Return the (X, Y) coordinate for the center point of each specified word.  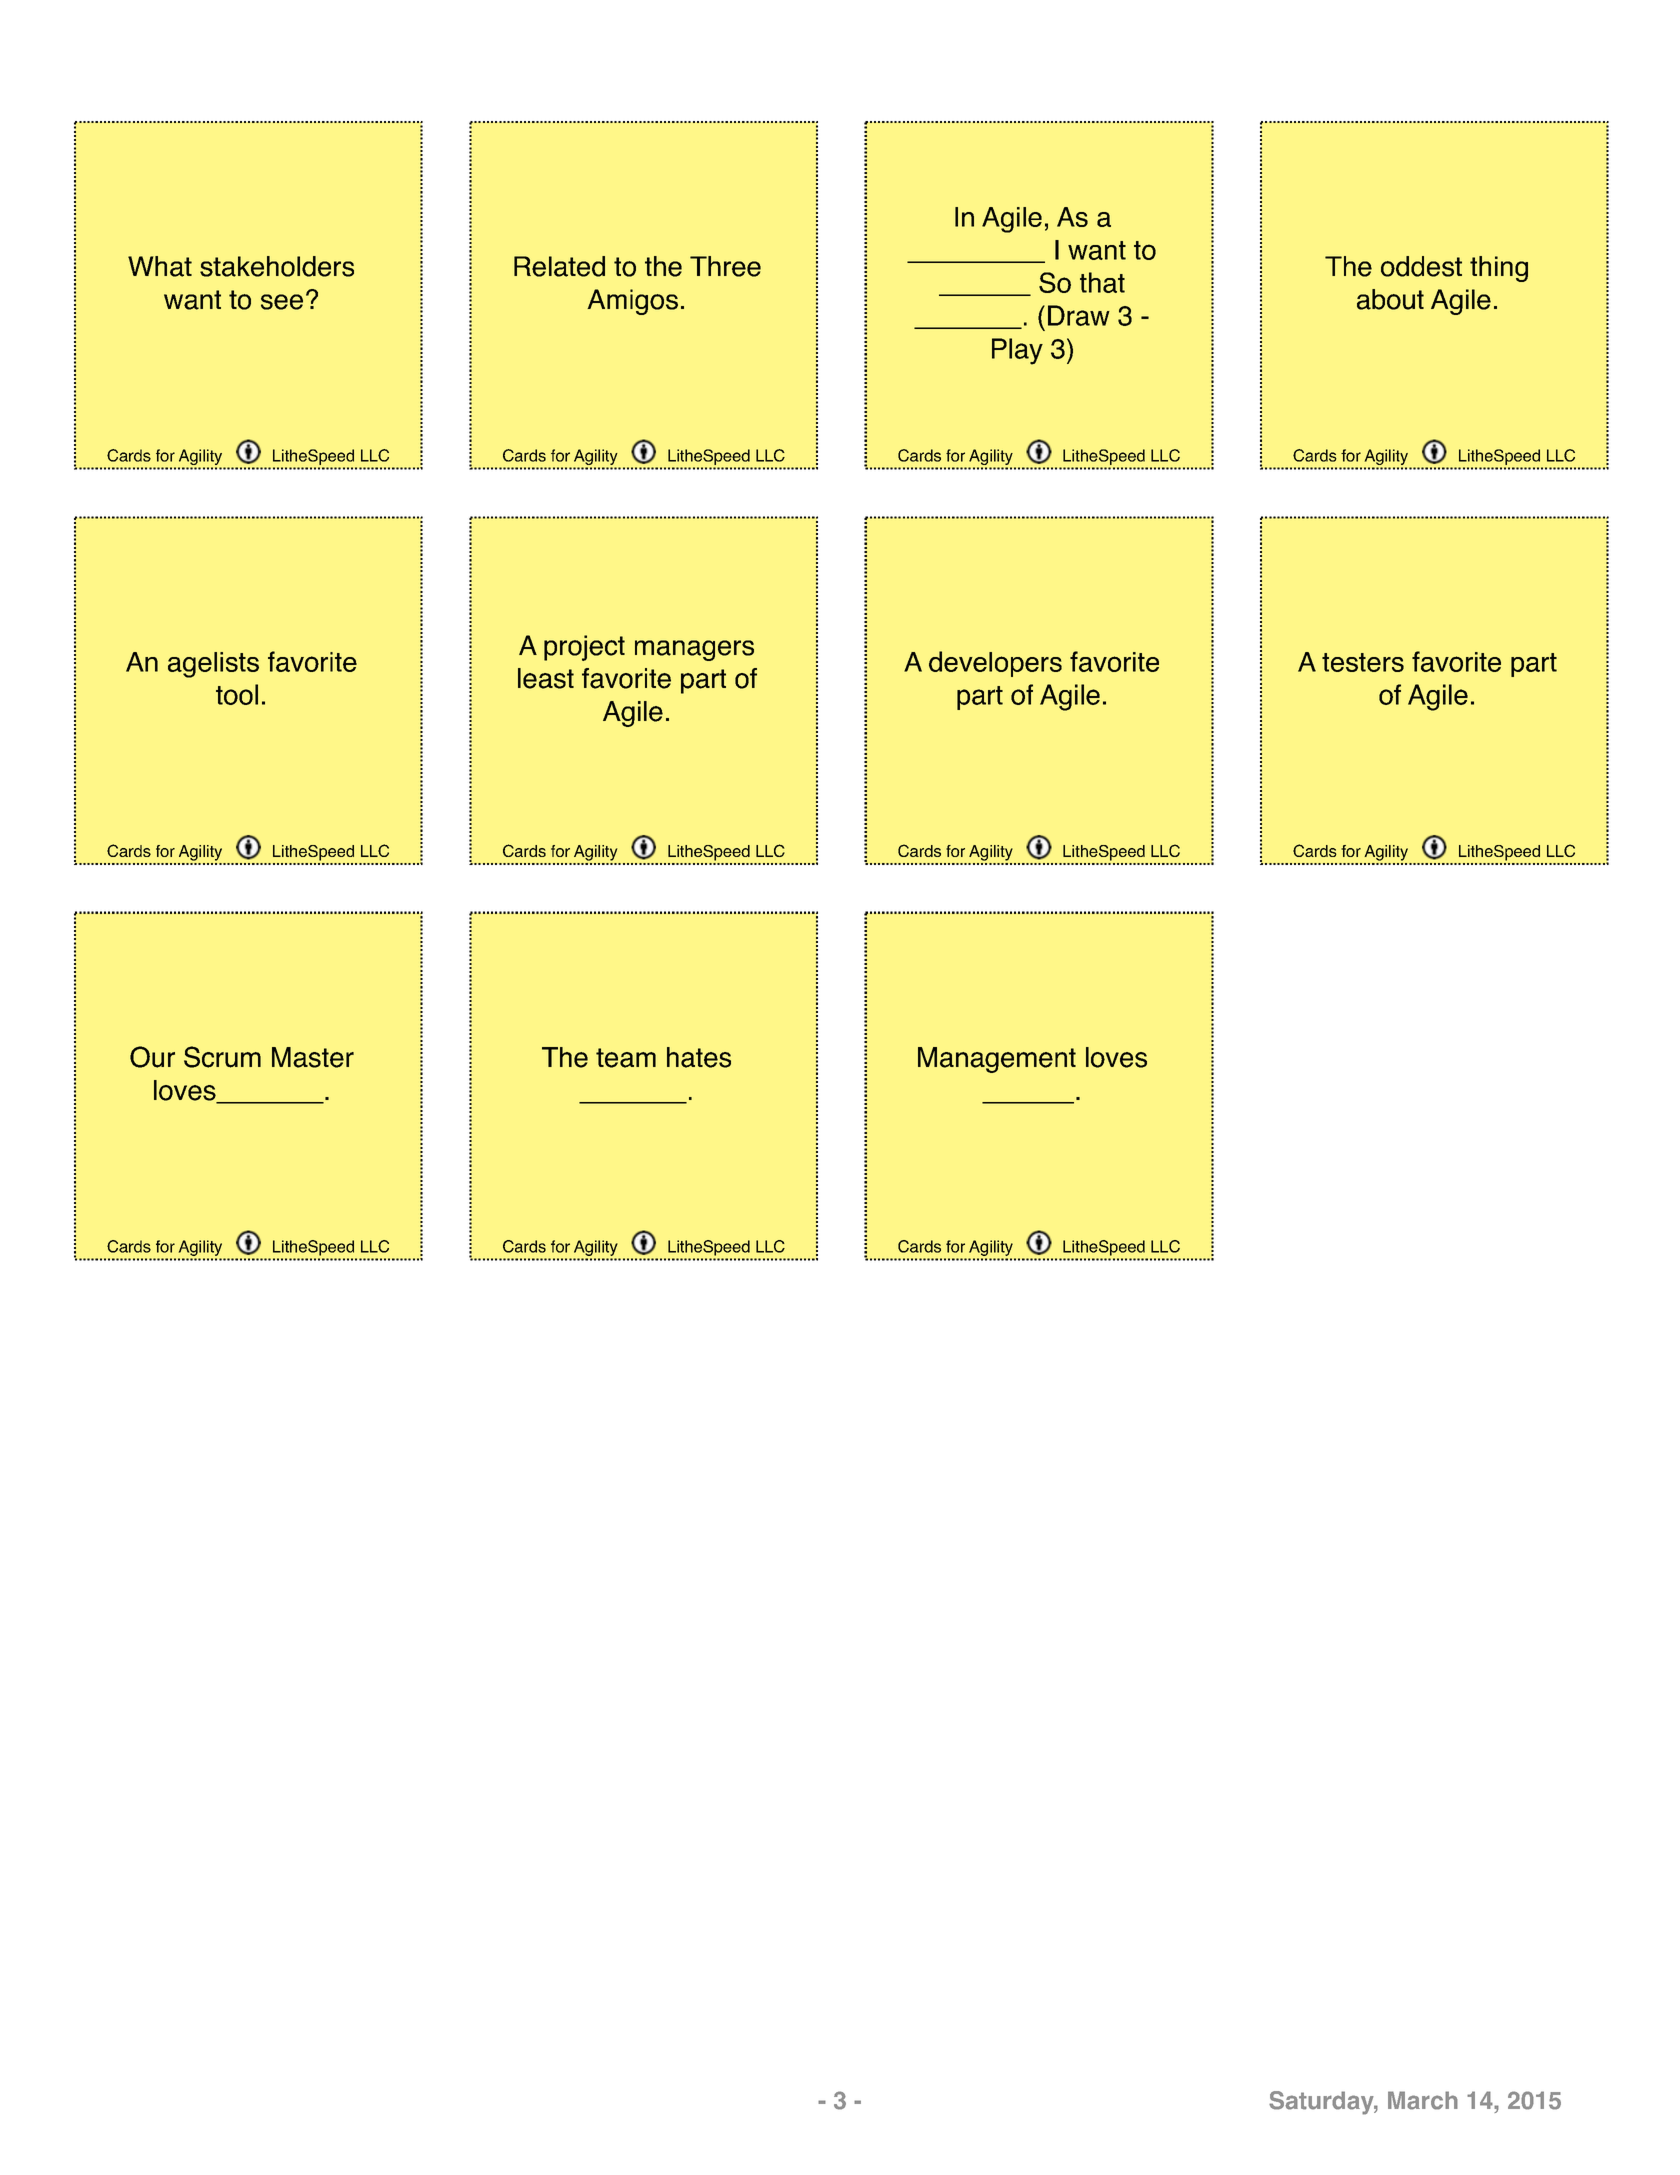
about (1390, 299)
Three (725, 266)
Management (997, 1060)
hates (699, 1057)
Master (313, 1057)
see (282, 302)
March (1423, 2100)
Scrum (222, 1057)
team (626, 1058)
